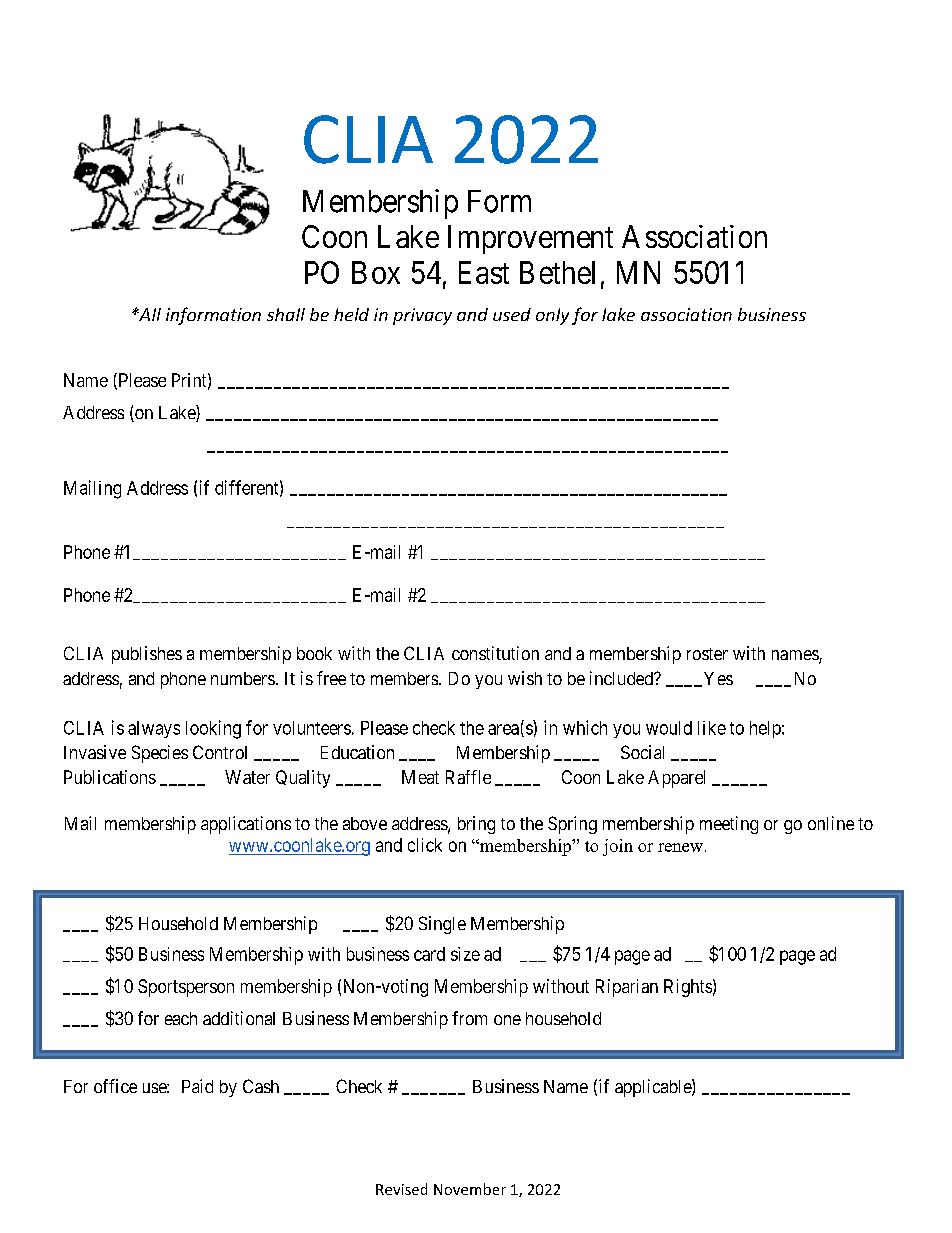  Describe the element at coordinates (246, 825) in the screenshot. I see `applications` at that location.
